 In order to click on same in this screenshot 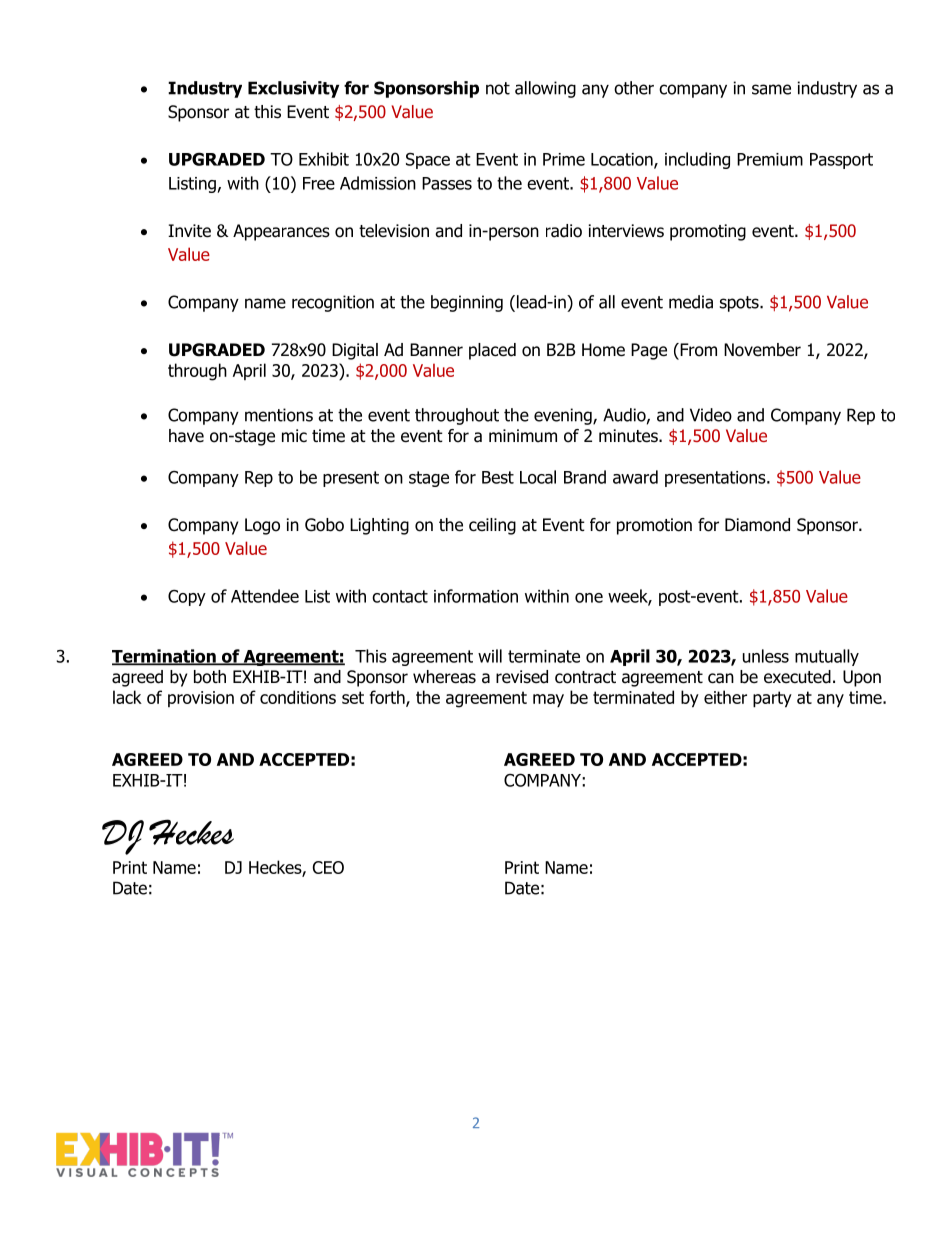, I will do `click(771, 89)`.
